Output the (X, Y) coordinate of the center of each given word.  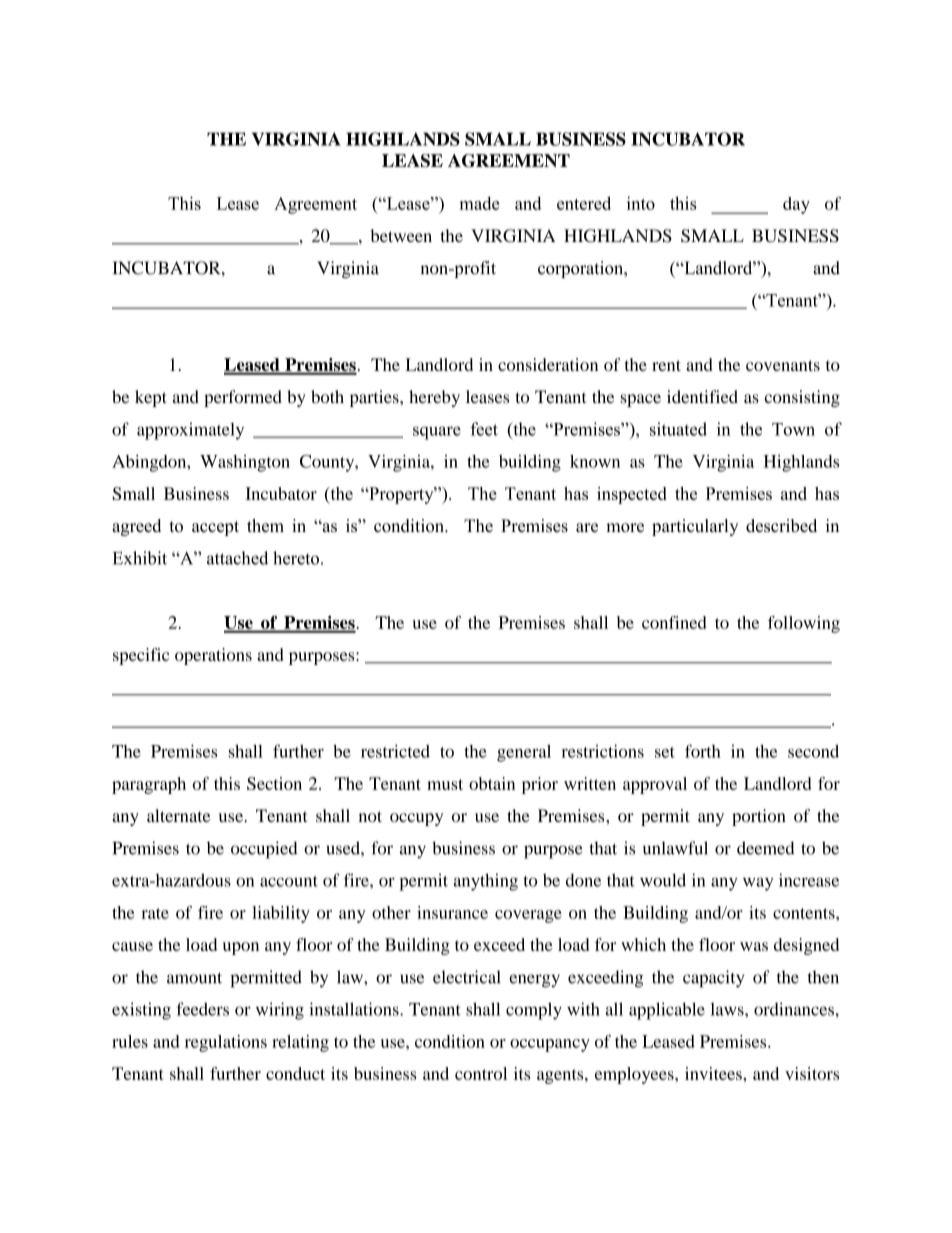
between (401, 235)
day (796, 205)
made (479, 203)
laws (728, 1009)
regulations (226, 1043)
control (481, 1073)
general (524, 753)
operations (213, 656)
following (804, 624)
